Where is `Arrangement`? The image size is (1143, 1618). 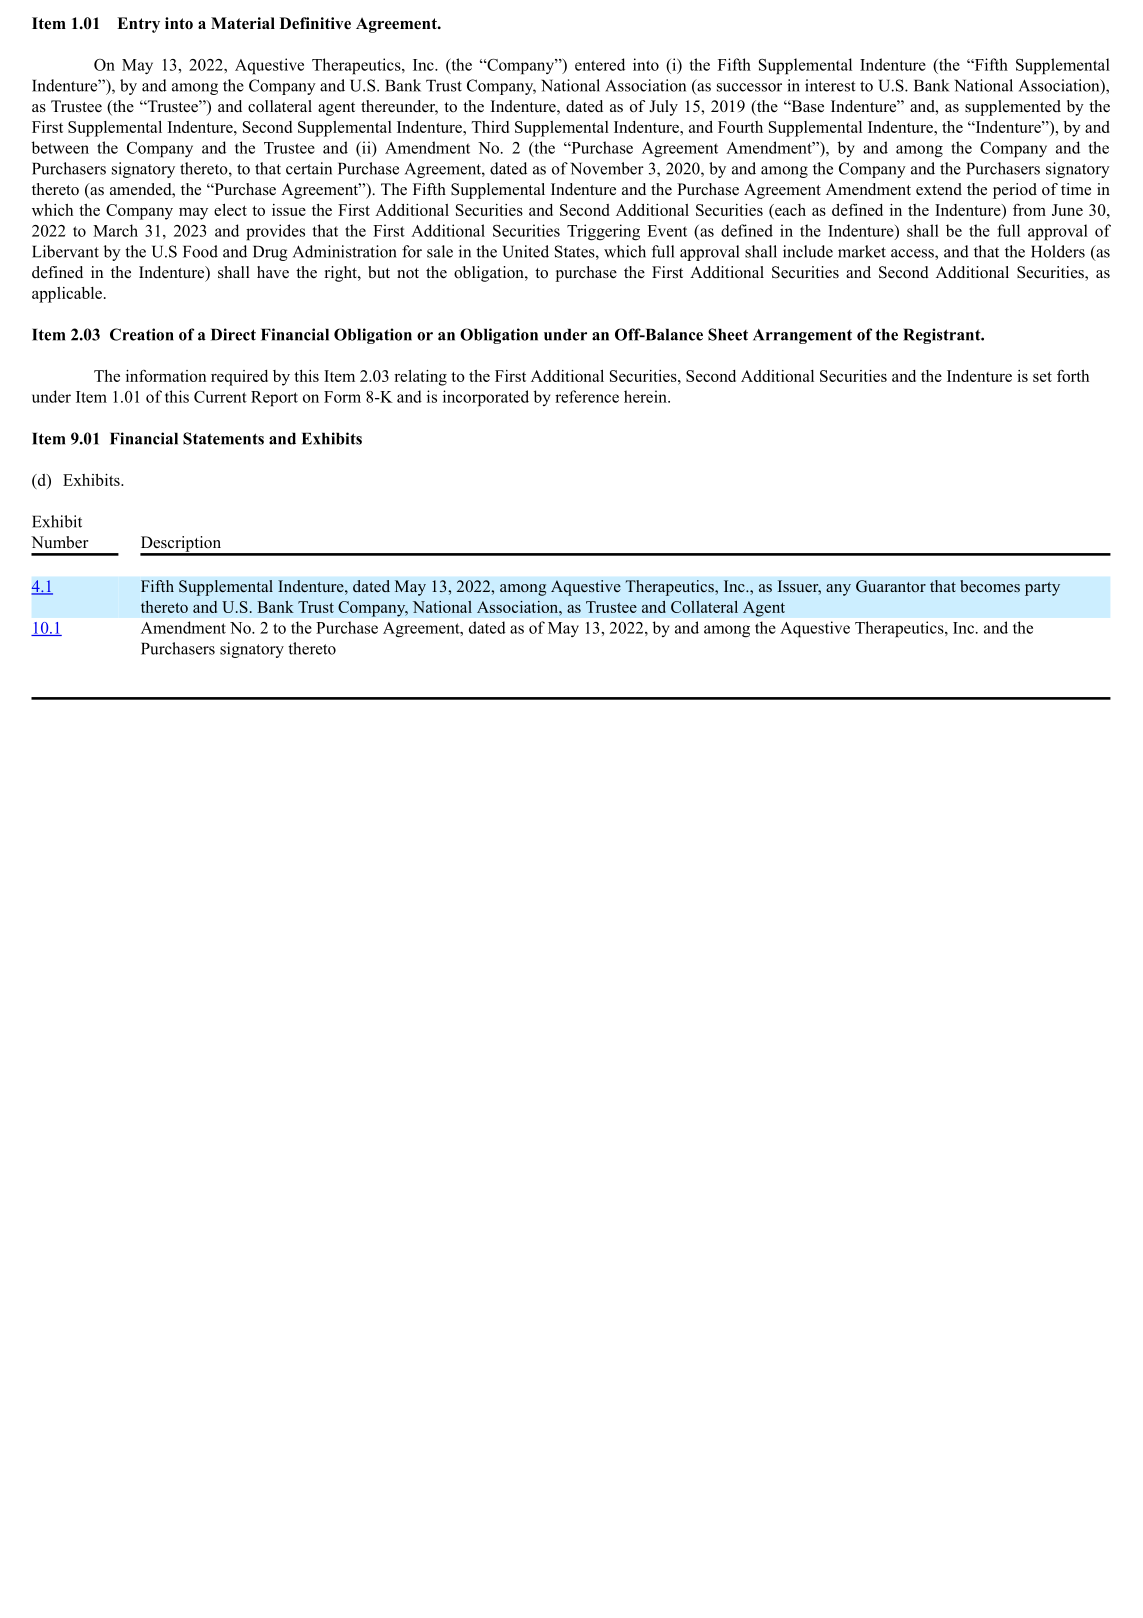
Arrangement is located at coordinates (802, 336).
